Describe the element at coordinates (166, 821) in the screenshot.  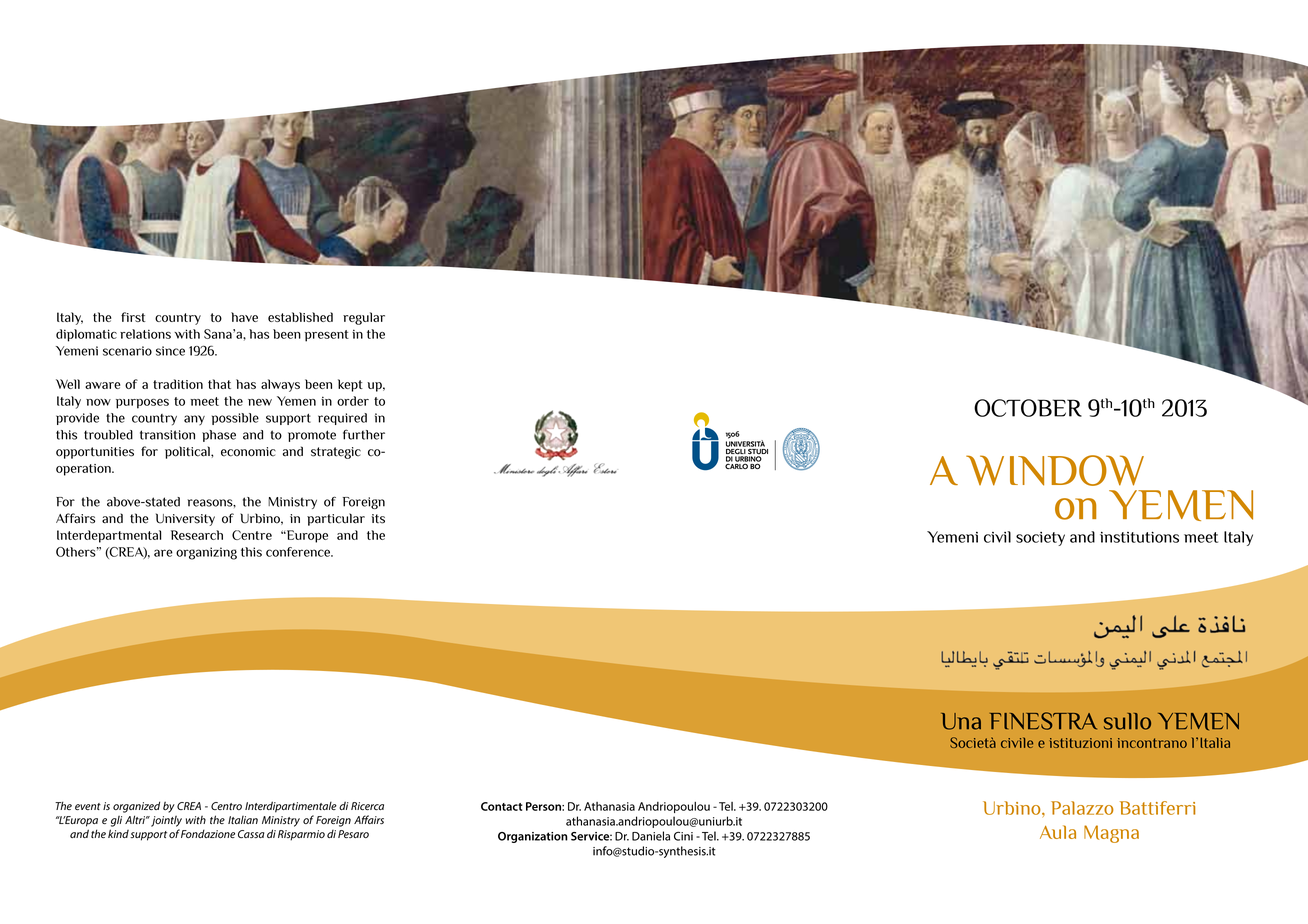
I see `jointly` at that location.
